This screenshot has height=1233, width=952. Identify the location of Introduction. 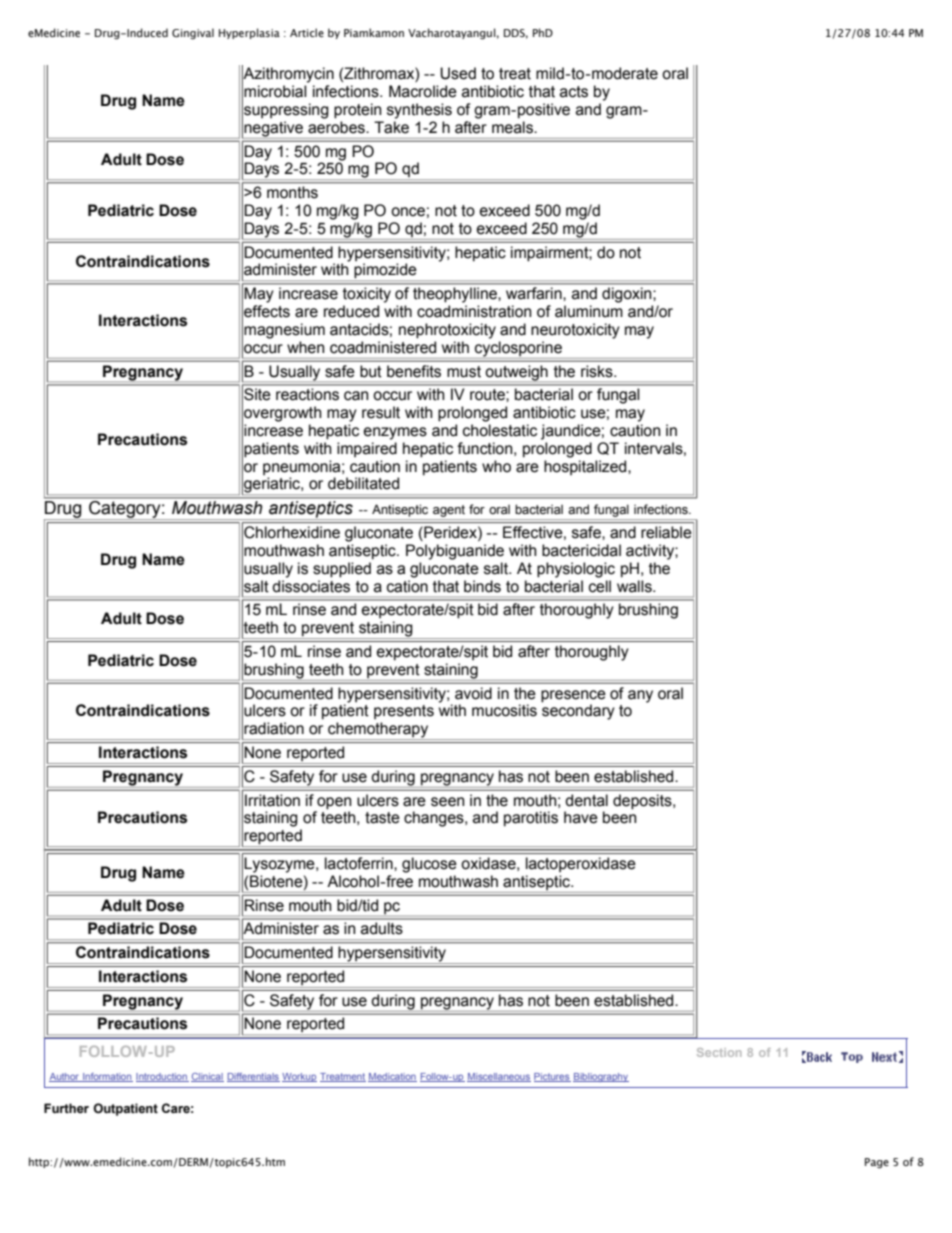
(162, 1077).
